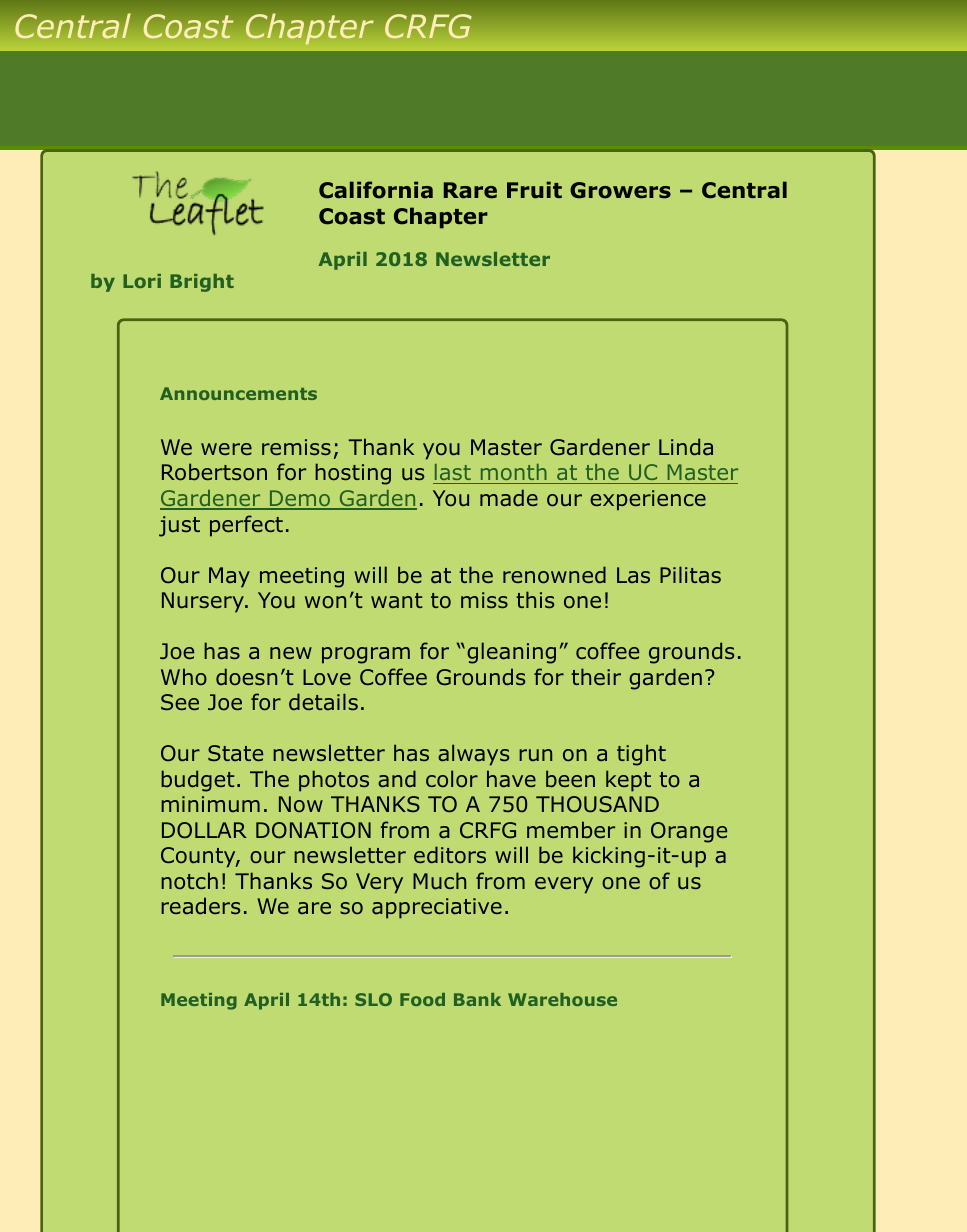 The image size is (967, 1232). What do you see at coordinates (620, 190) in the screenshot?
I see `Growers` at bounding box center [620, 190].
